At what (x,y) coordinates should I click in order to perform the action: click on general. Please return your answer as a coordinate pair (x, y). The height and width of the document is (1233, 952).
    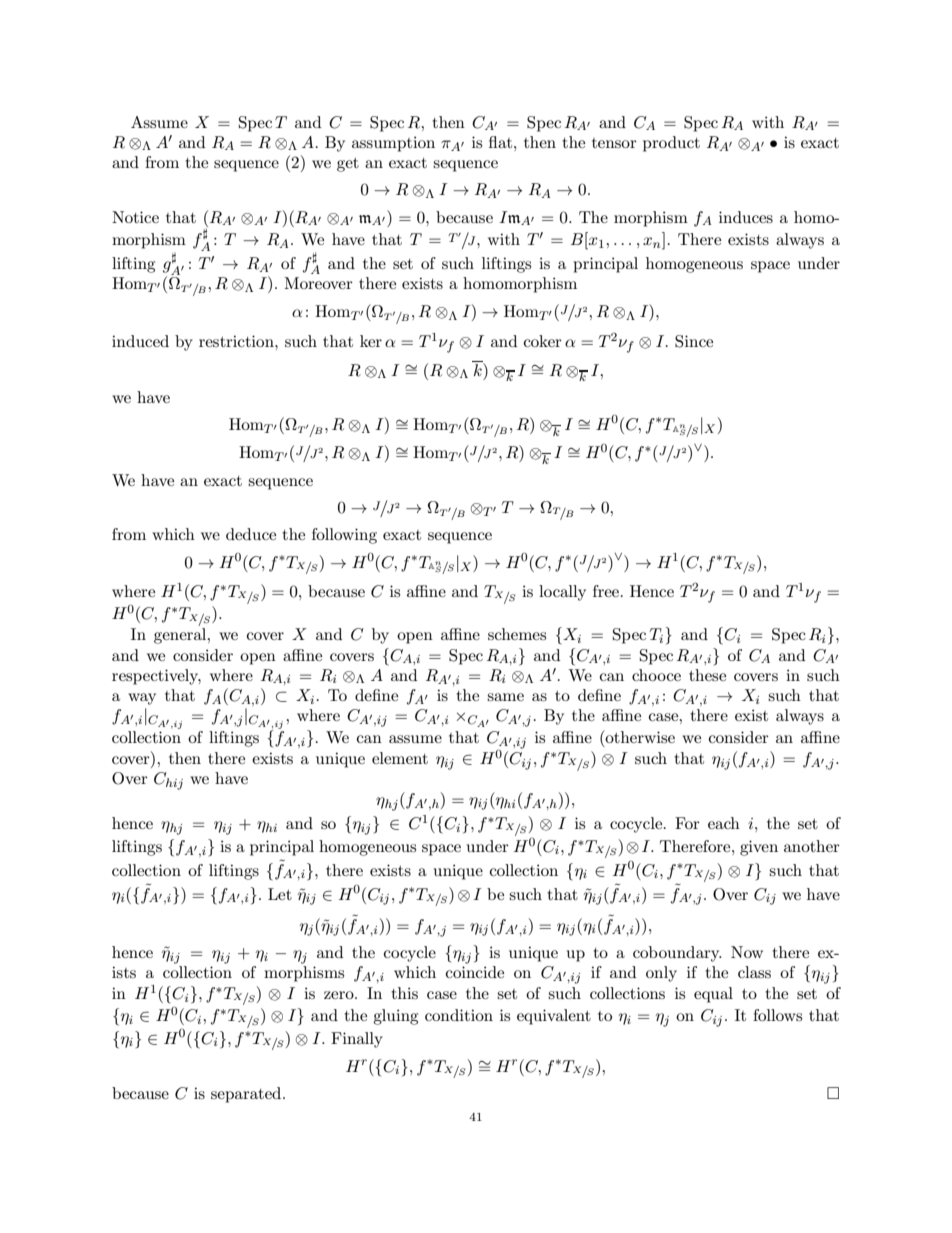
    Looking at the image, I should click on (181, 636).
